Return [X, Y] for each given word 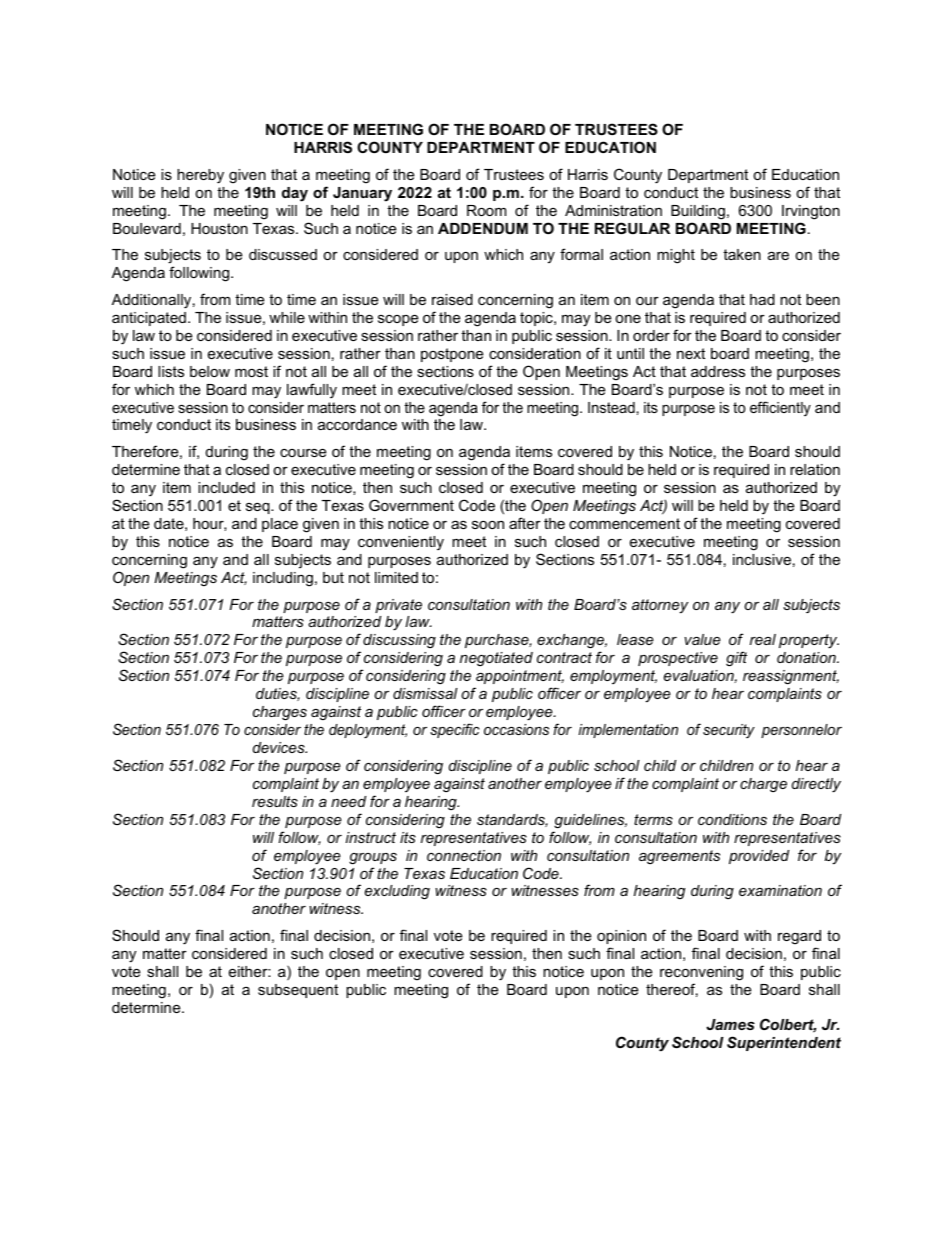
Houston [219, 228]
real [763, 639]
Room [486, 210]
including [283, 579]
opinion [621, 937]
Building [698, 212]
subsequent [298, 991]
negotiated [496, 659]
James [730, 1024]
